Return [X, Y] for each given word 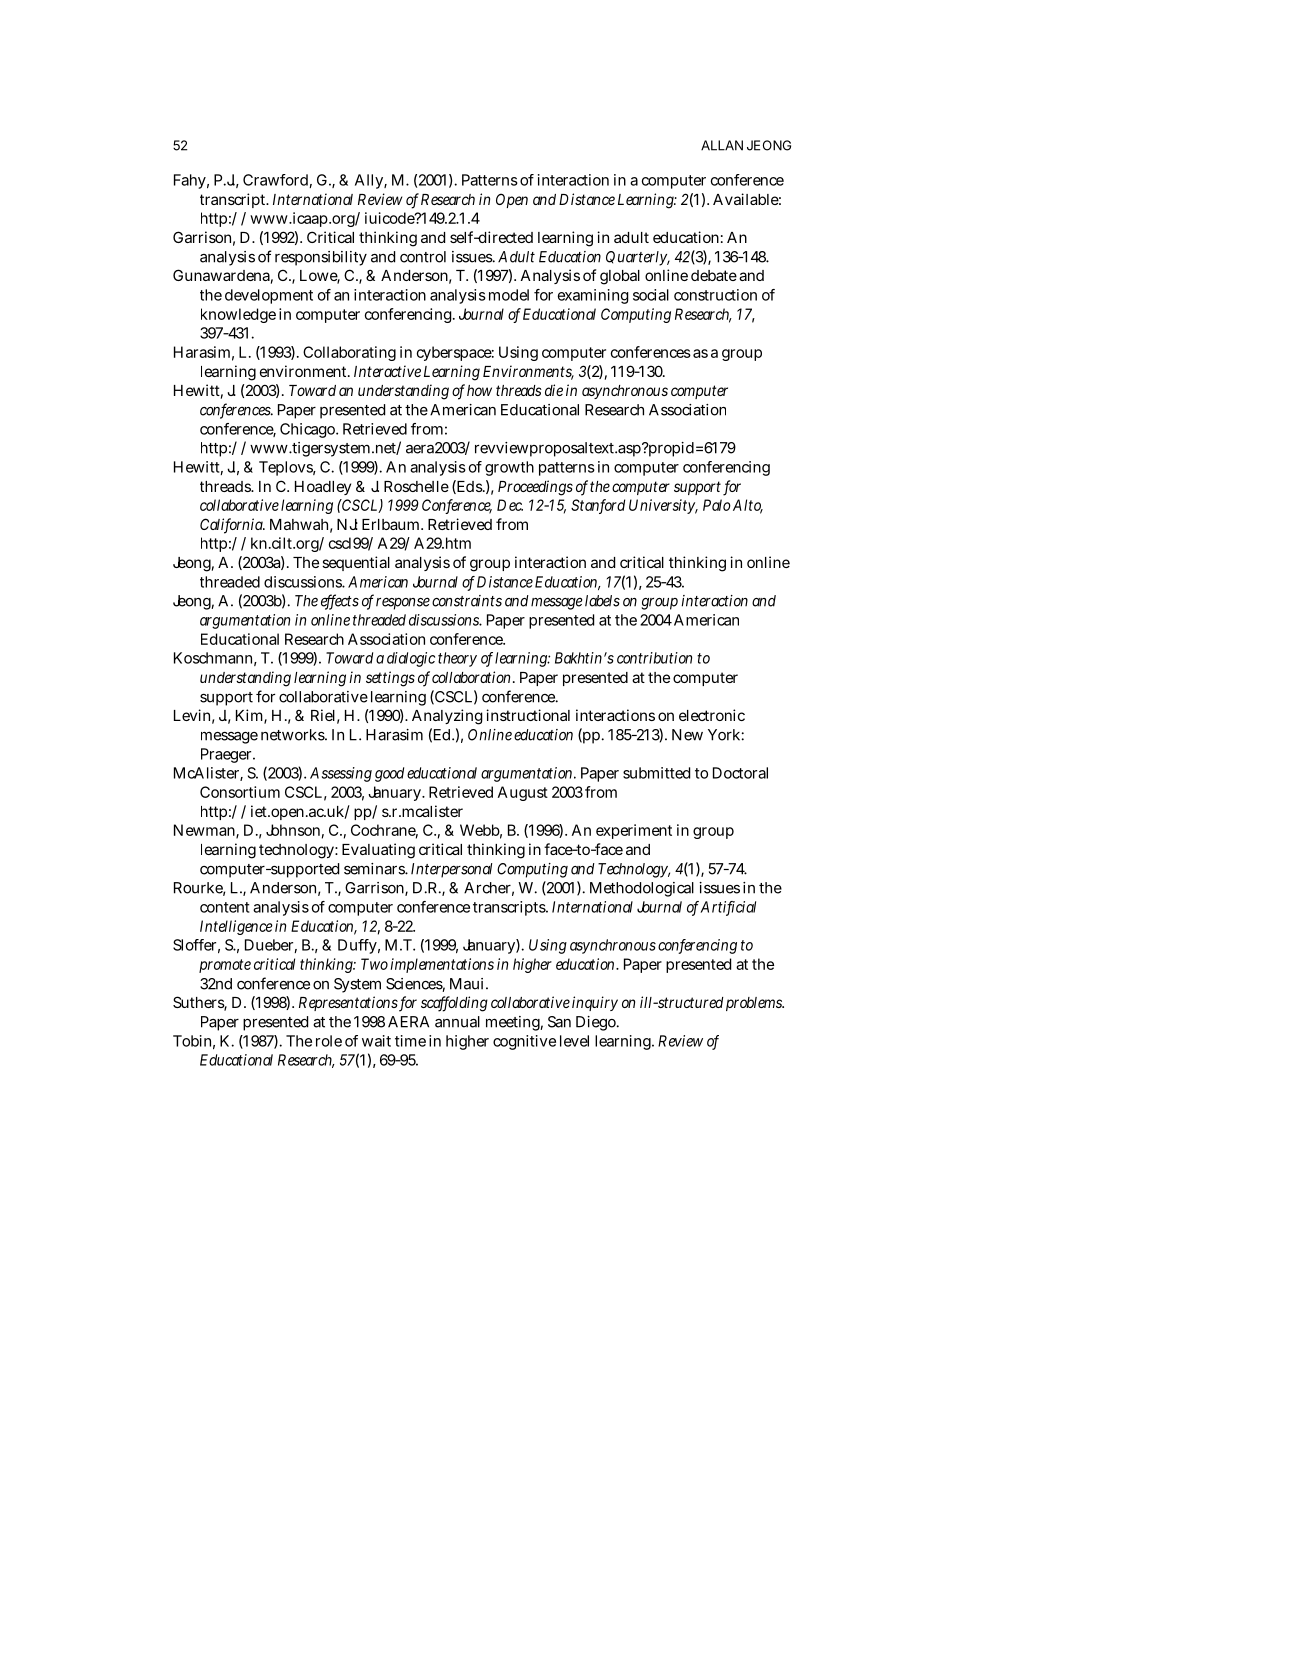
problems [755, 1004]
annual [457, 1022]
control [423, 257]
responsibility [321, 258]
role [329, 1041]
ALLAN [722, 145]
